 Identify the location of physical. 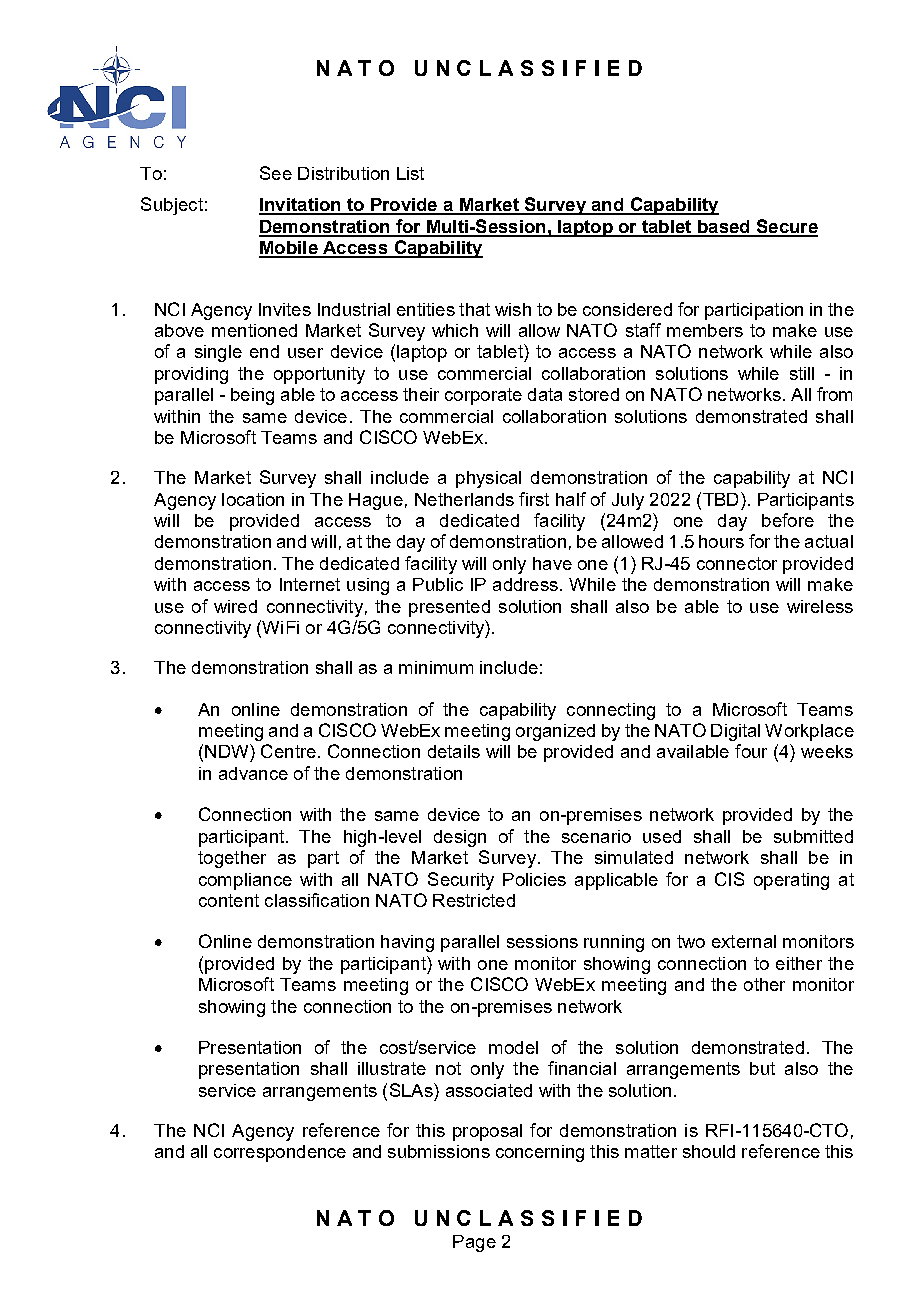
(488, 479).
